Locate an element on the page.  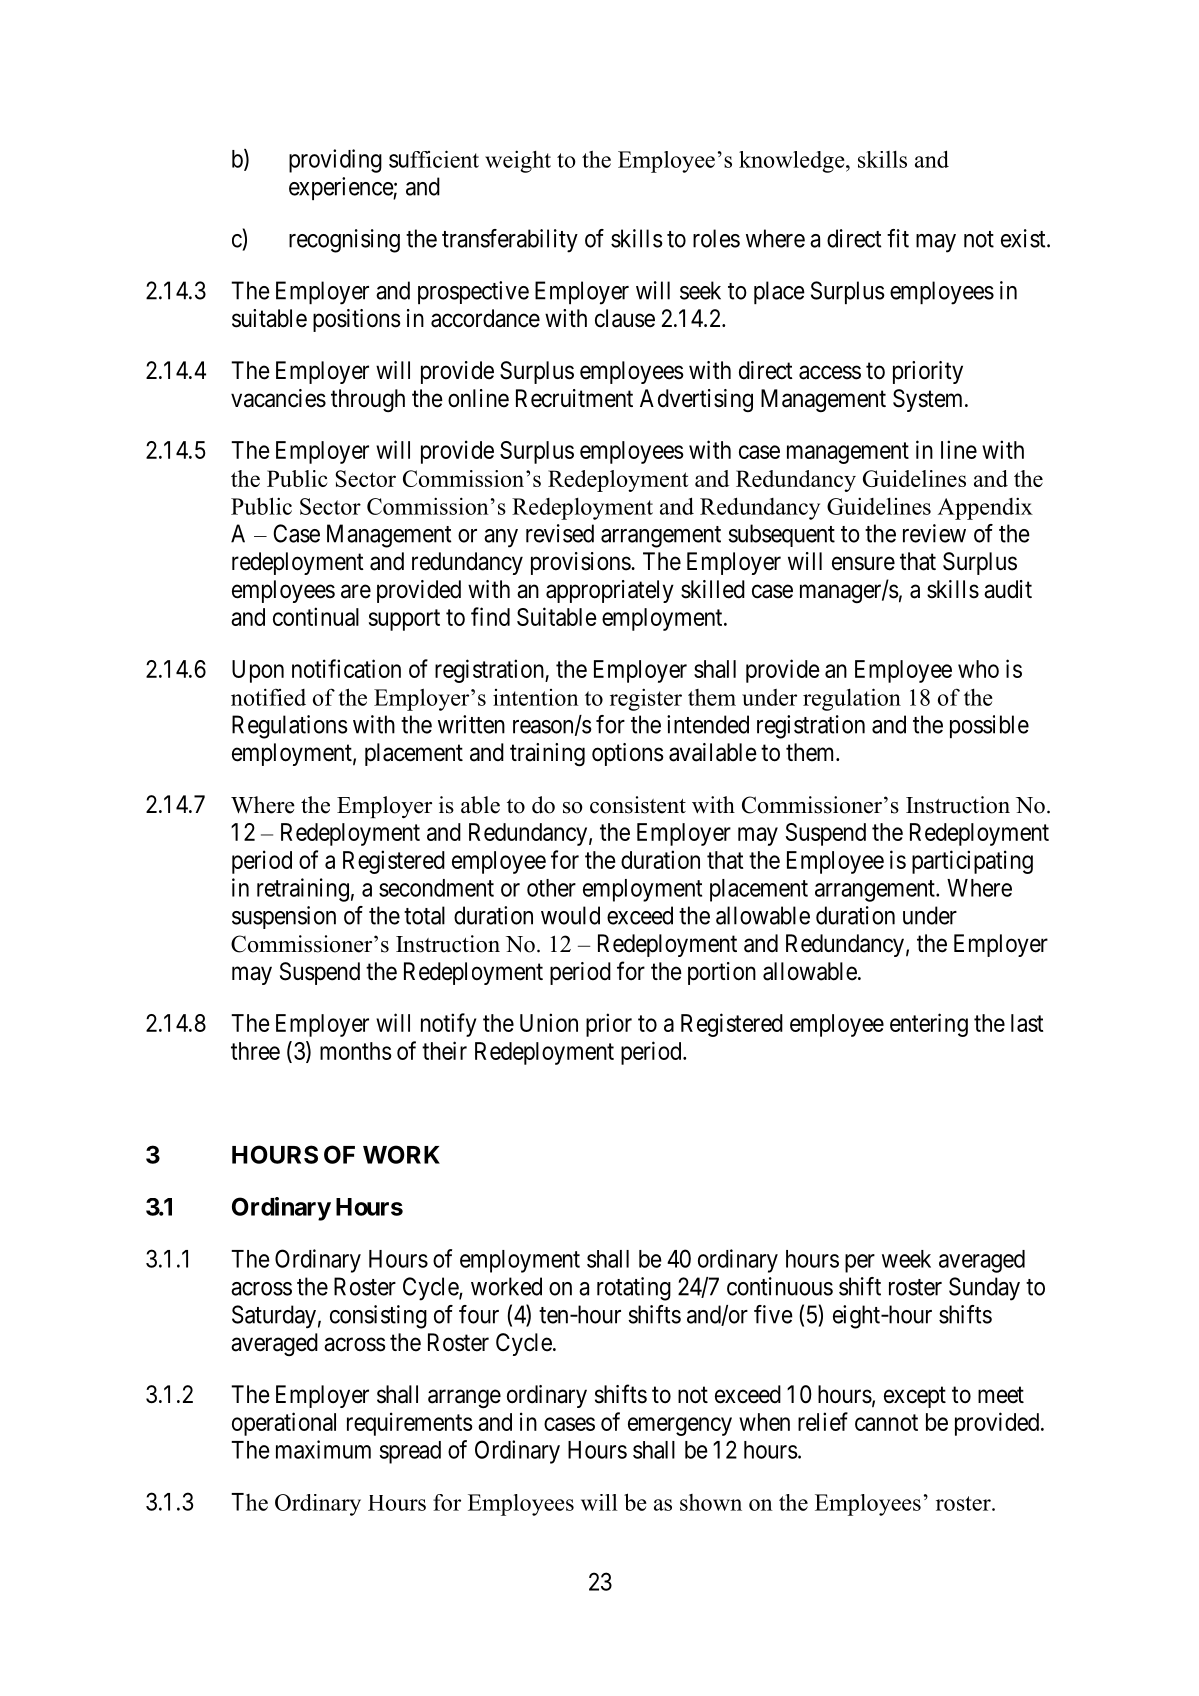
fit is located at coordinates (898, 238).
